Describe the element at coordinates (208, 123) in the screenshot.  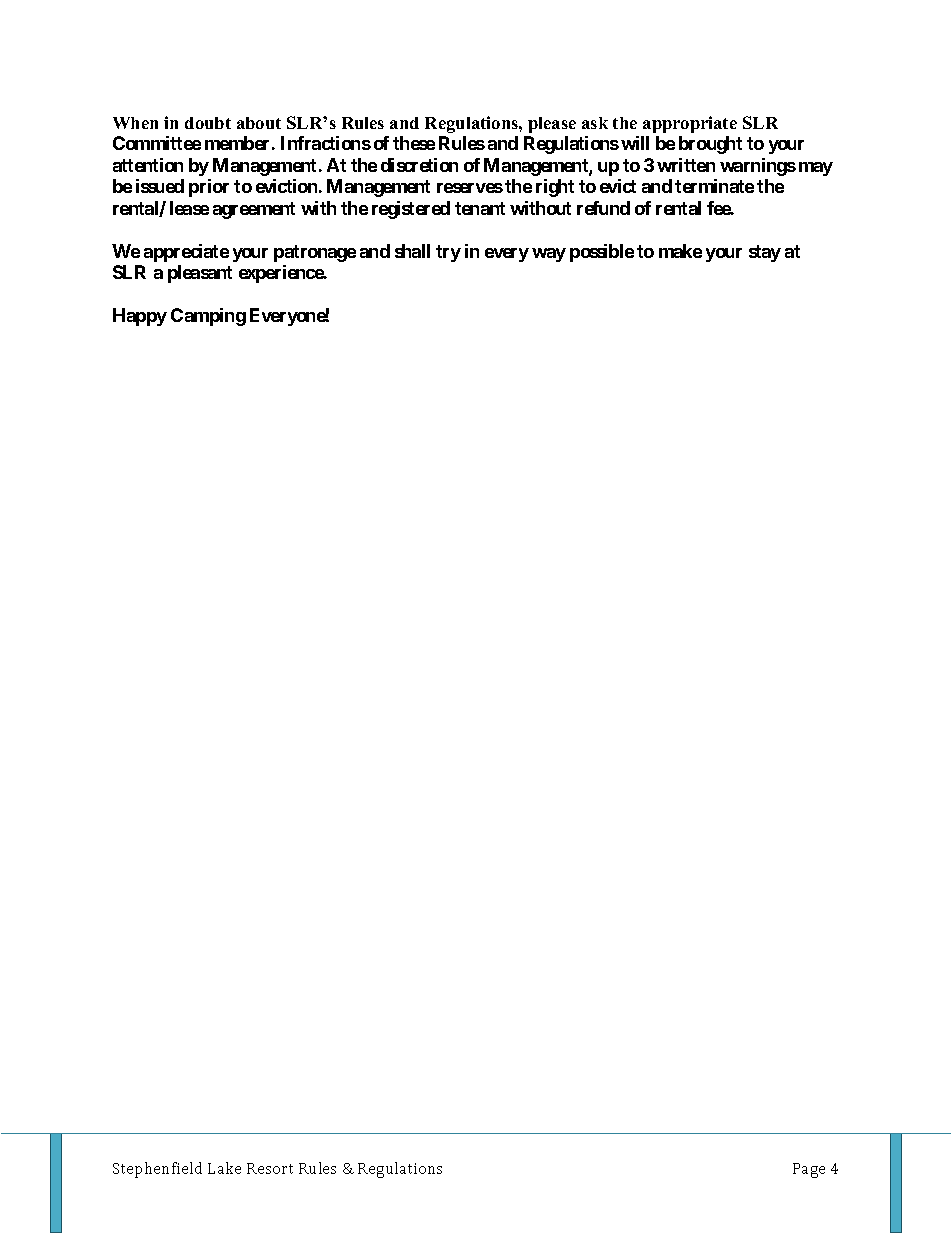
I see `doubt` at that location.
